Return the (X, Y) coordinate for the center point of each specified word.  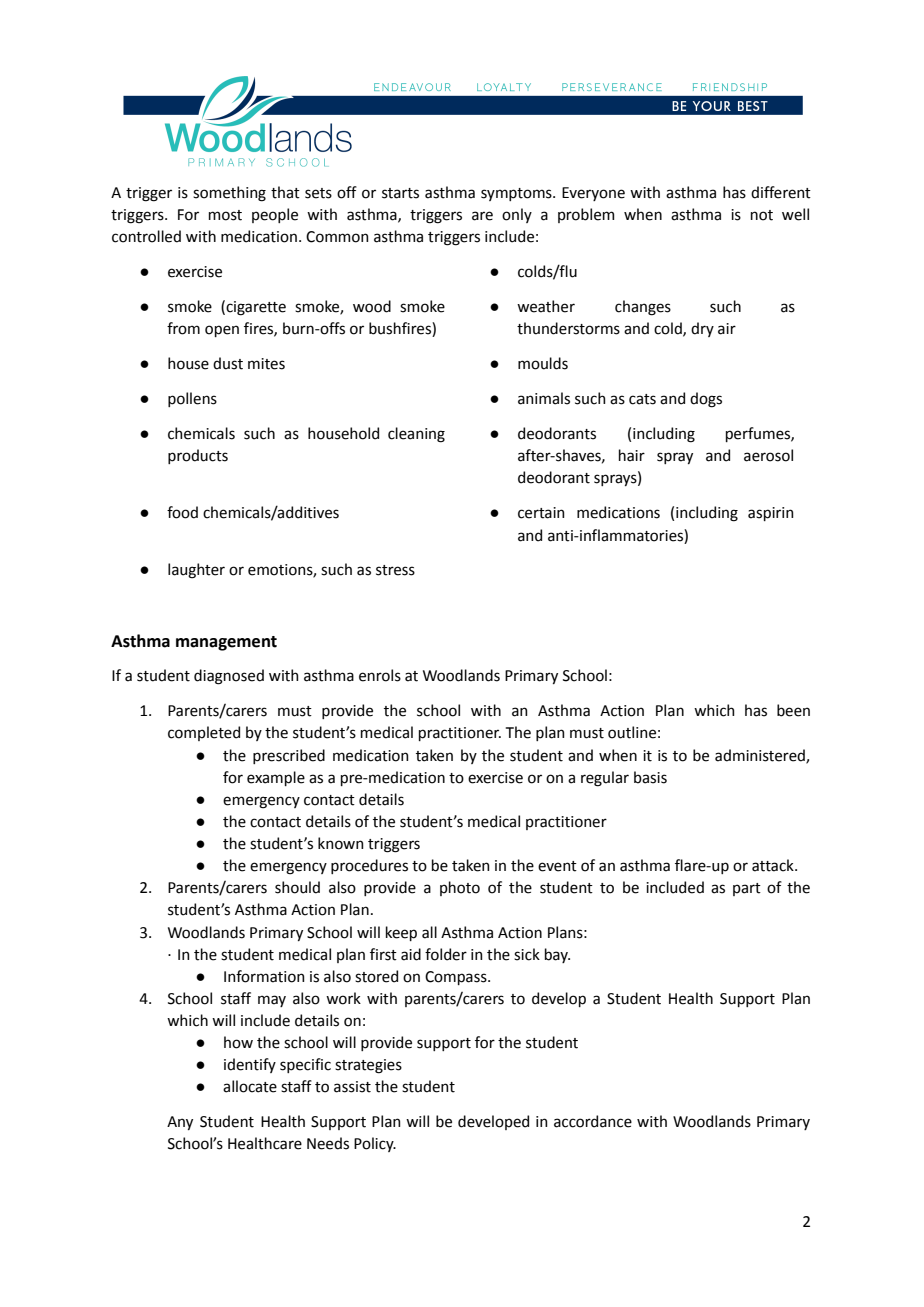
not (762, 215)
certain (541, 513)
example (276, 778)
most (225, 215)
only (517, 215)
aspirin (771, 514)
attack (774, 865)
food (182, 512)
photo (460, 888)
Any (180, 1123)
